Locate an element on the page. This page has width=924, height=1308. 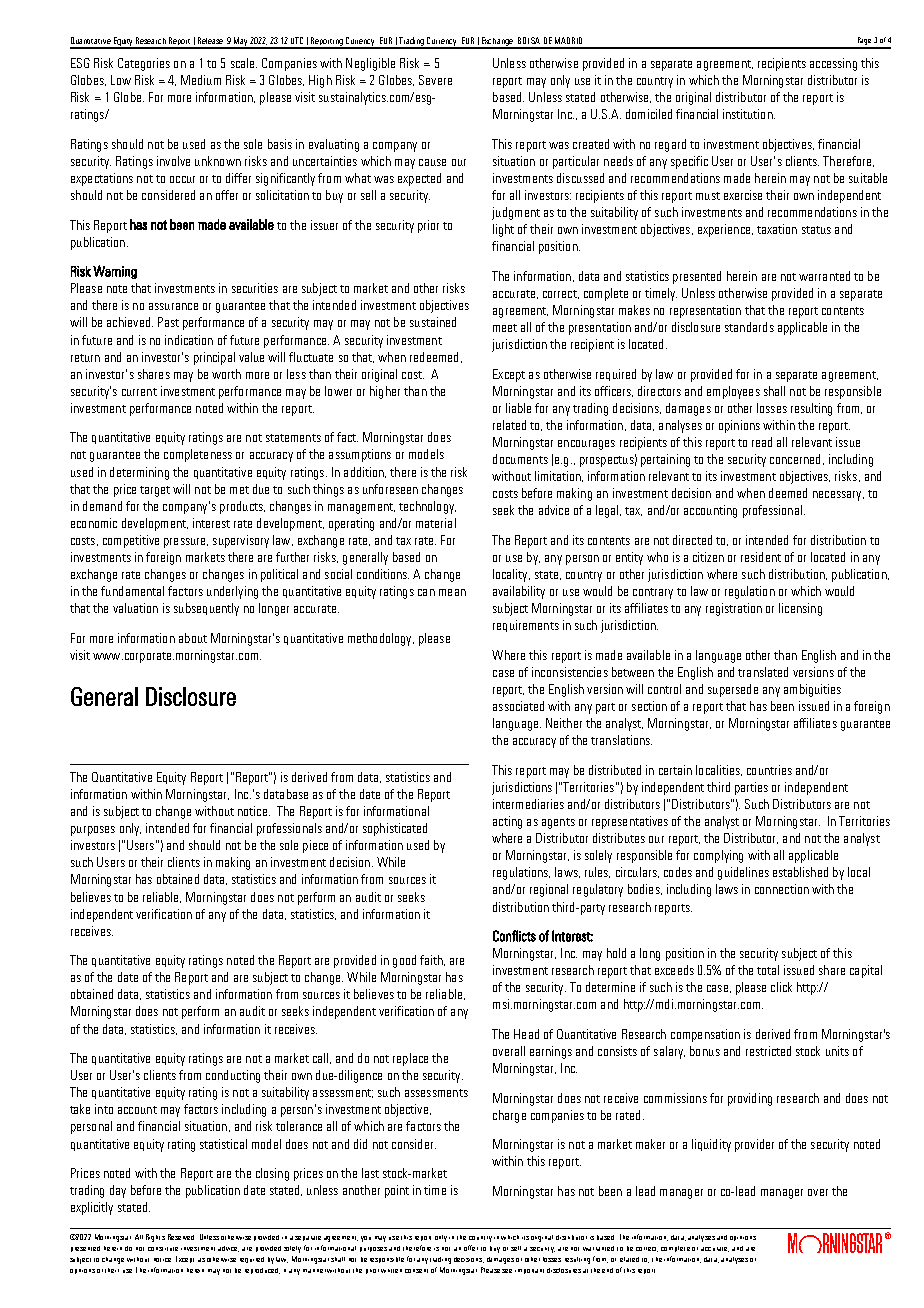
institution is located at coordinates (749, 114).
